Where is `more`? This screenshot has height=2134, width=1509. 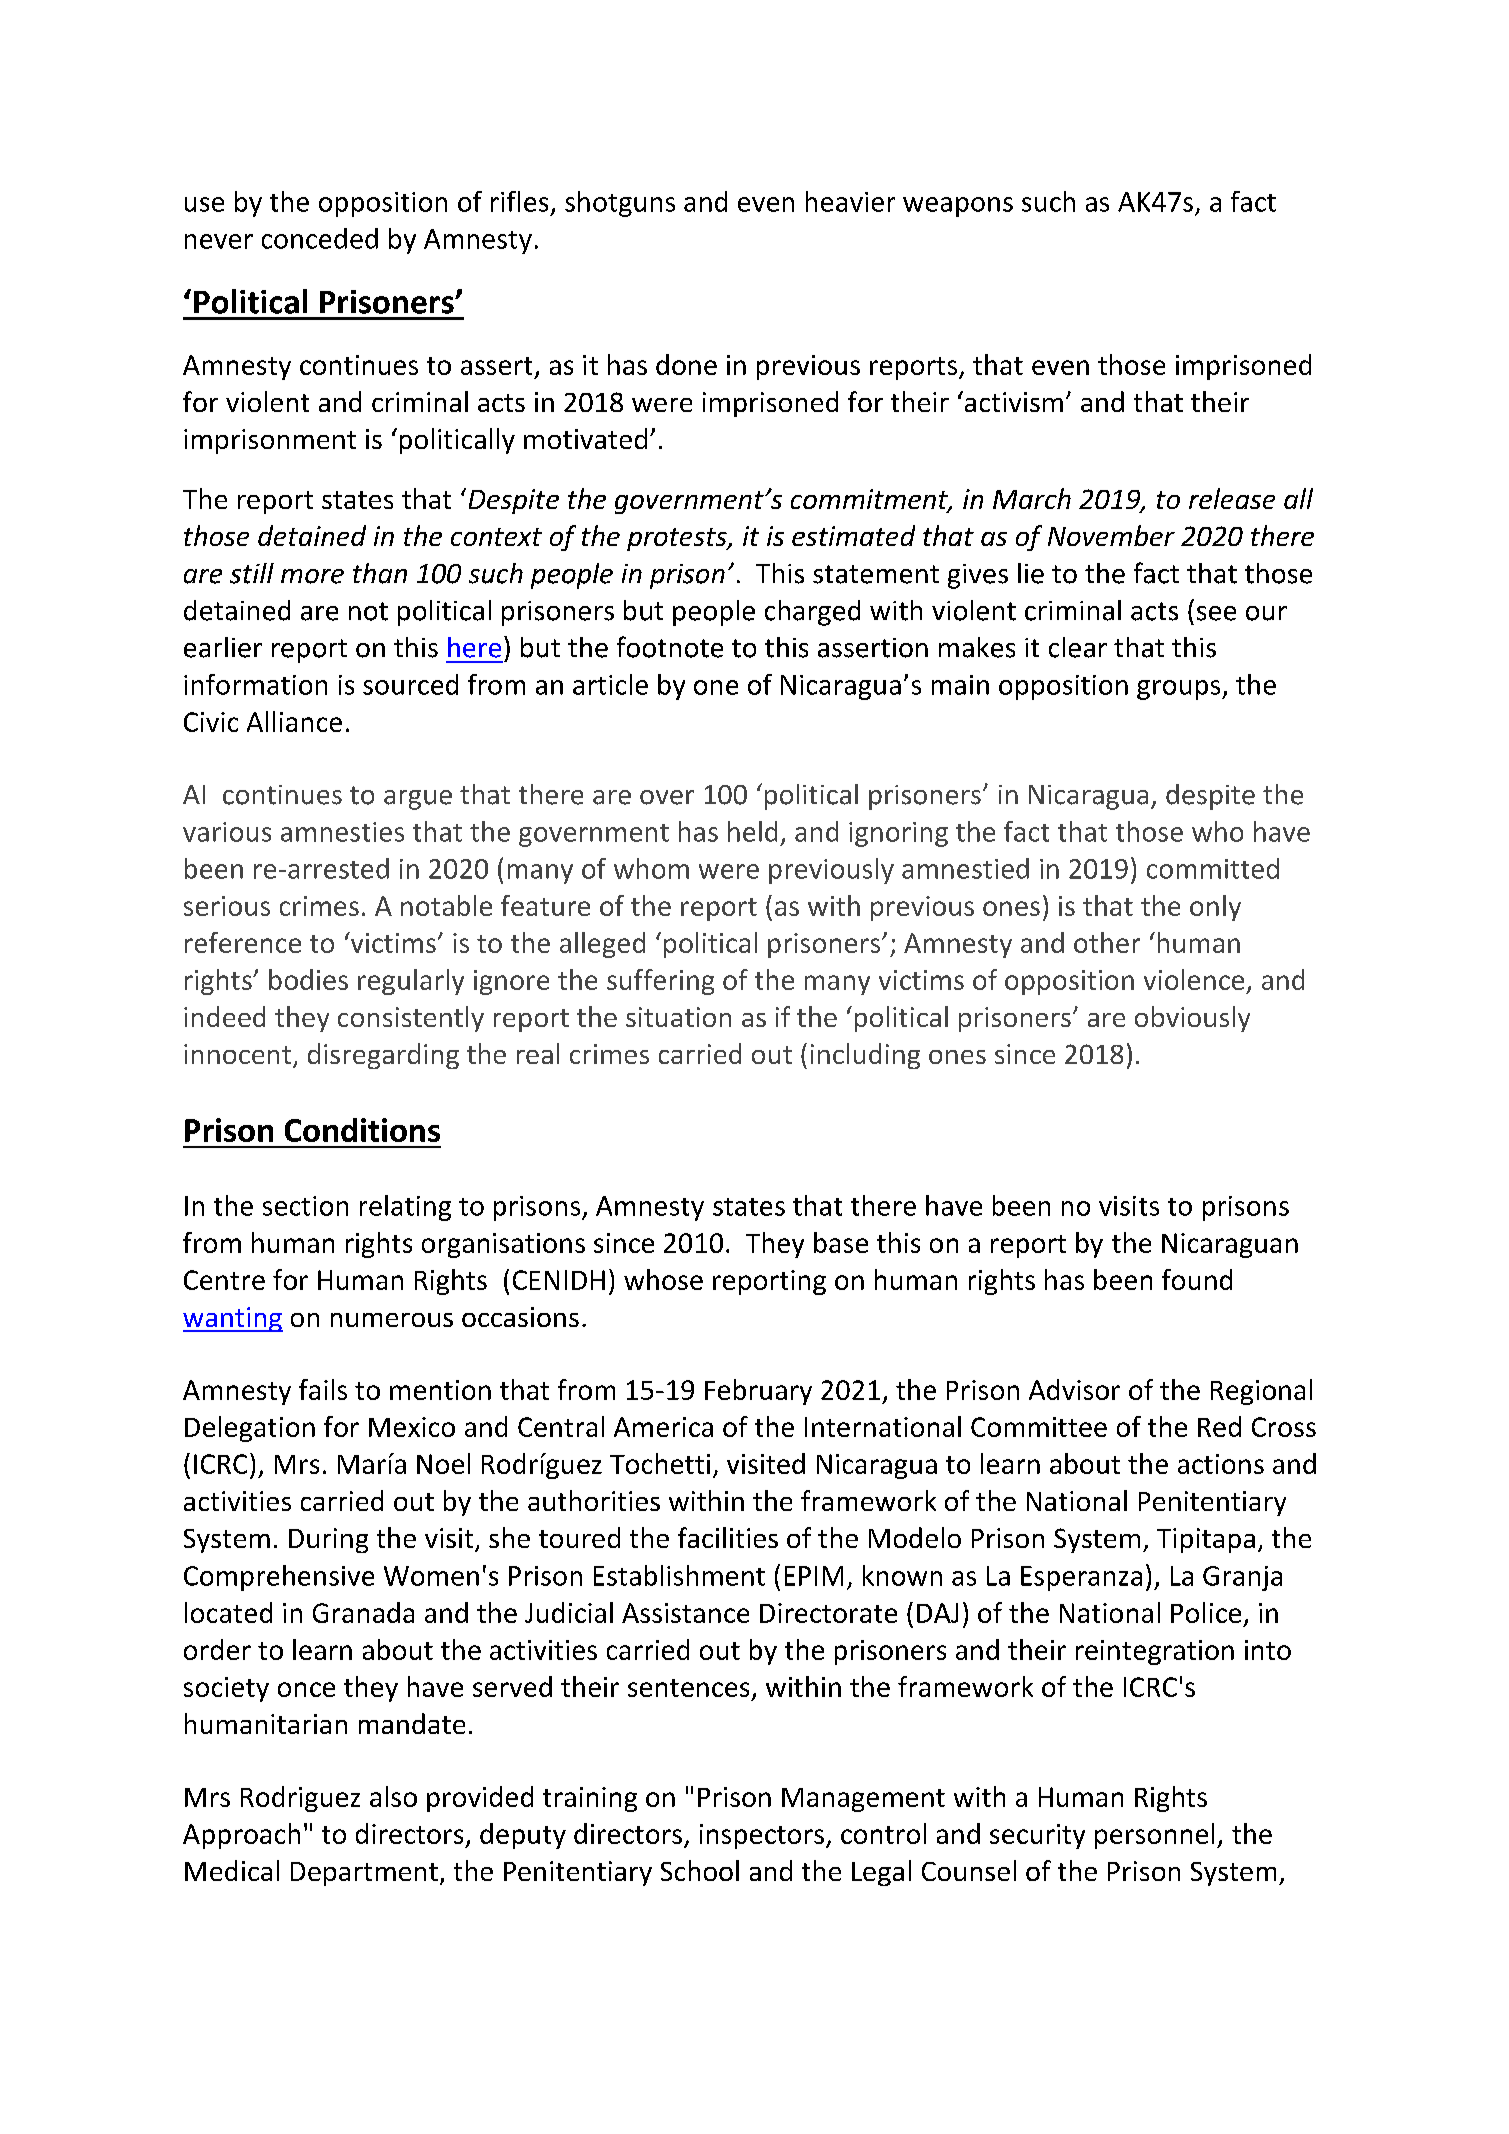 more is located at coordinates (312, 576).
